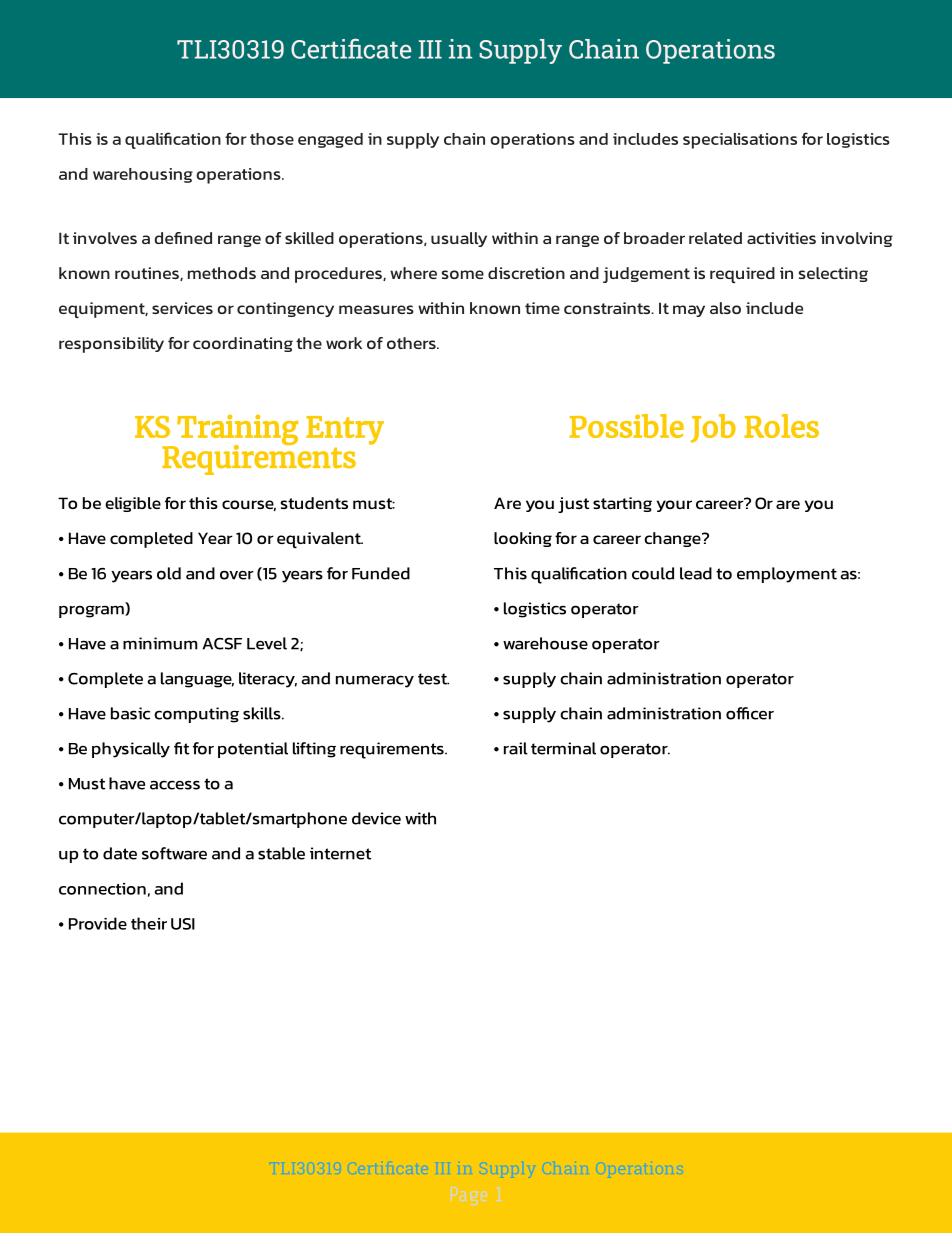  I want to click on warehousing, so click(143, 175).
